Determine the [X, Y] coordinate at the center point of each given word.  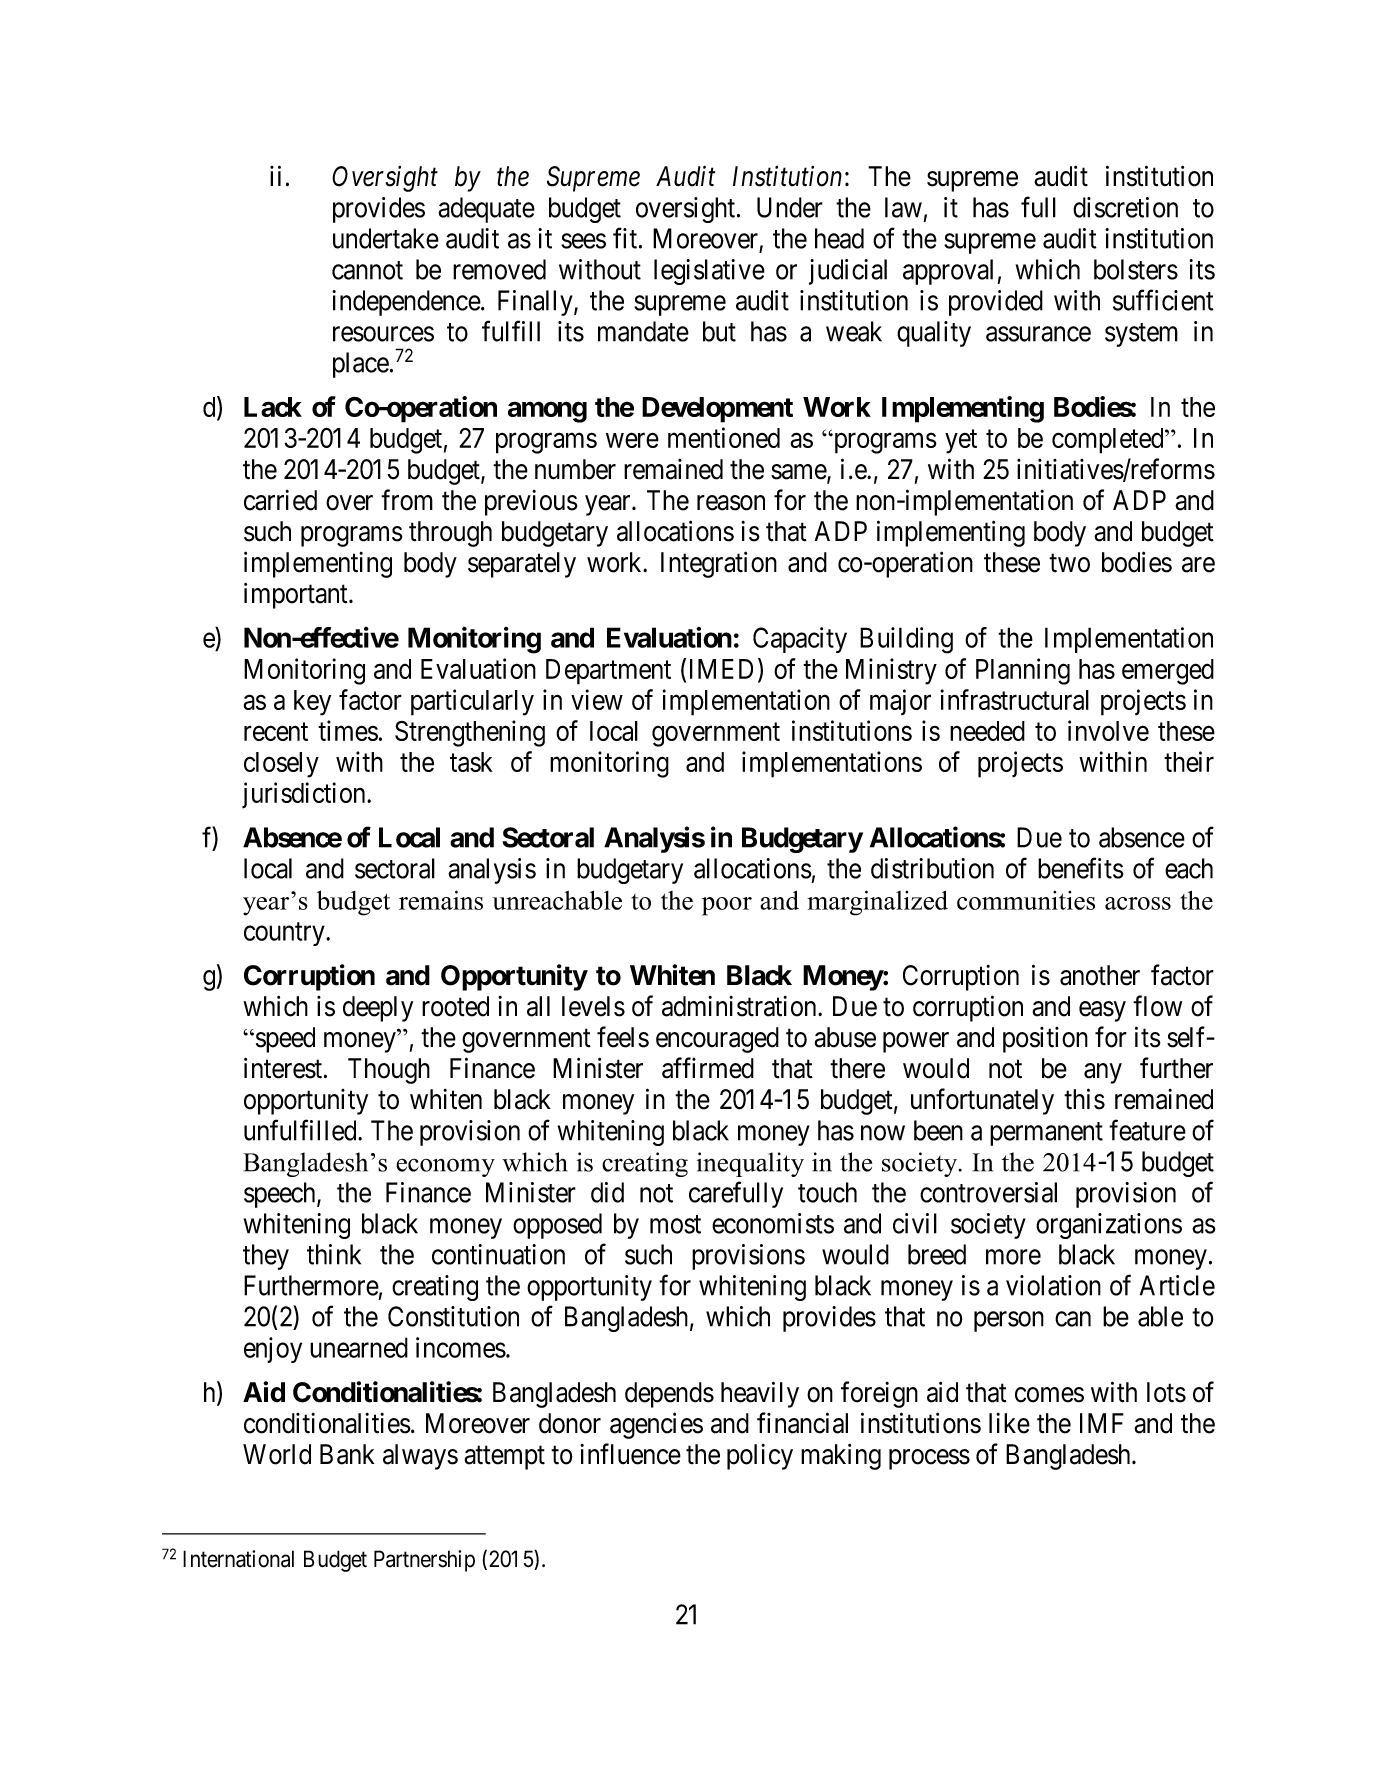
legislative [709, 272]
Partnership [424, 1561]
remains [441, 900]
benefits [1081, 868]
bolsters [1136, 269]
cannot [367, 270]
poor [727, 906]
